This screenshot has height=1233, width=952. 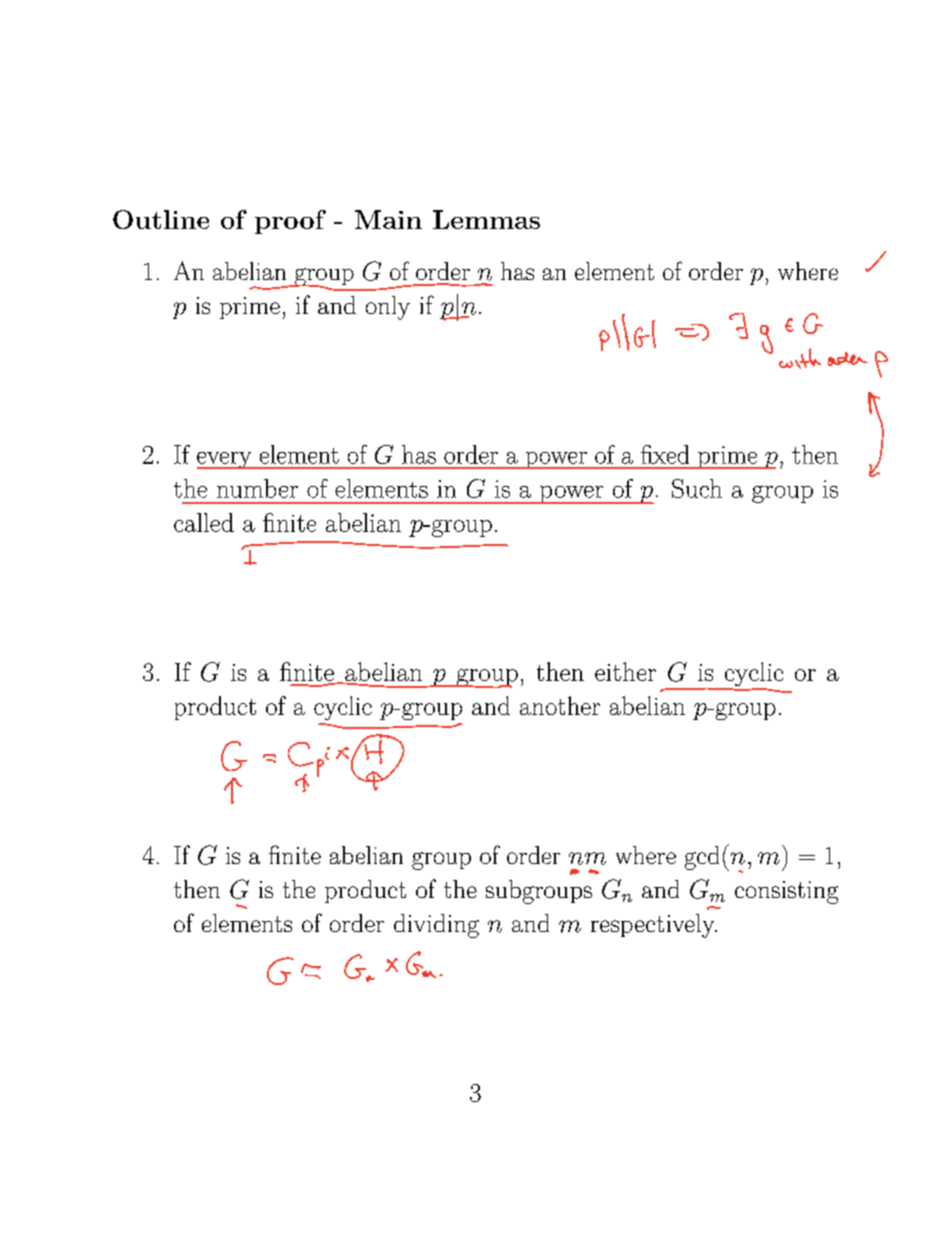 I want to click on only, so click(x=388, y=308).
